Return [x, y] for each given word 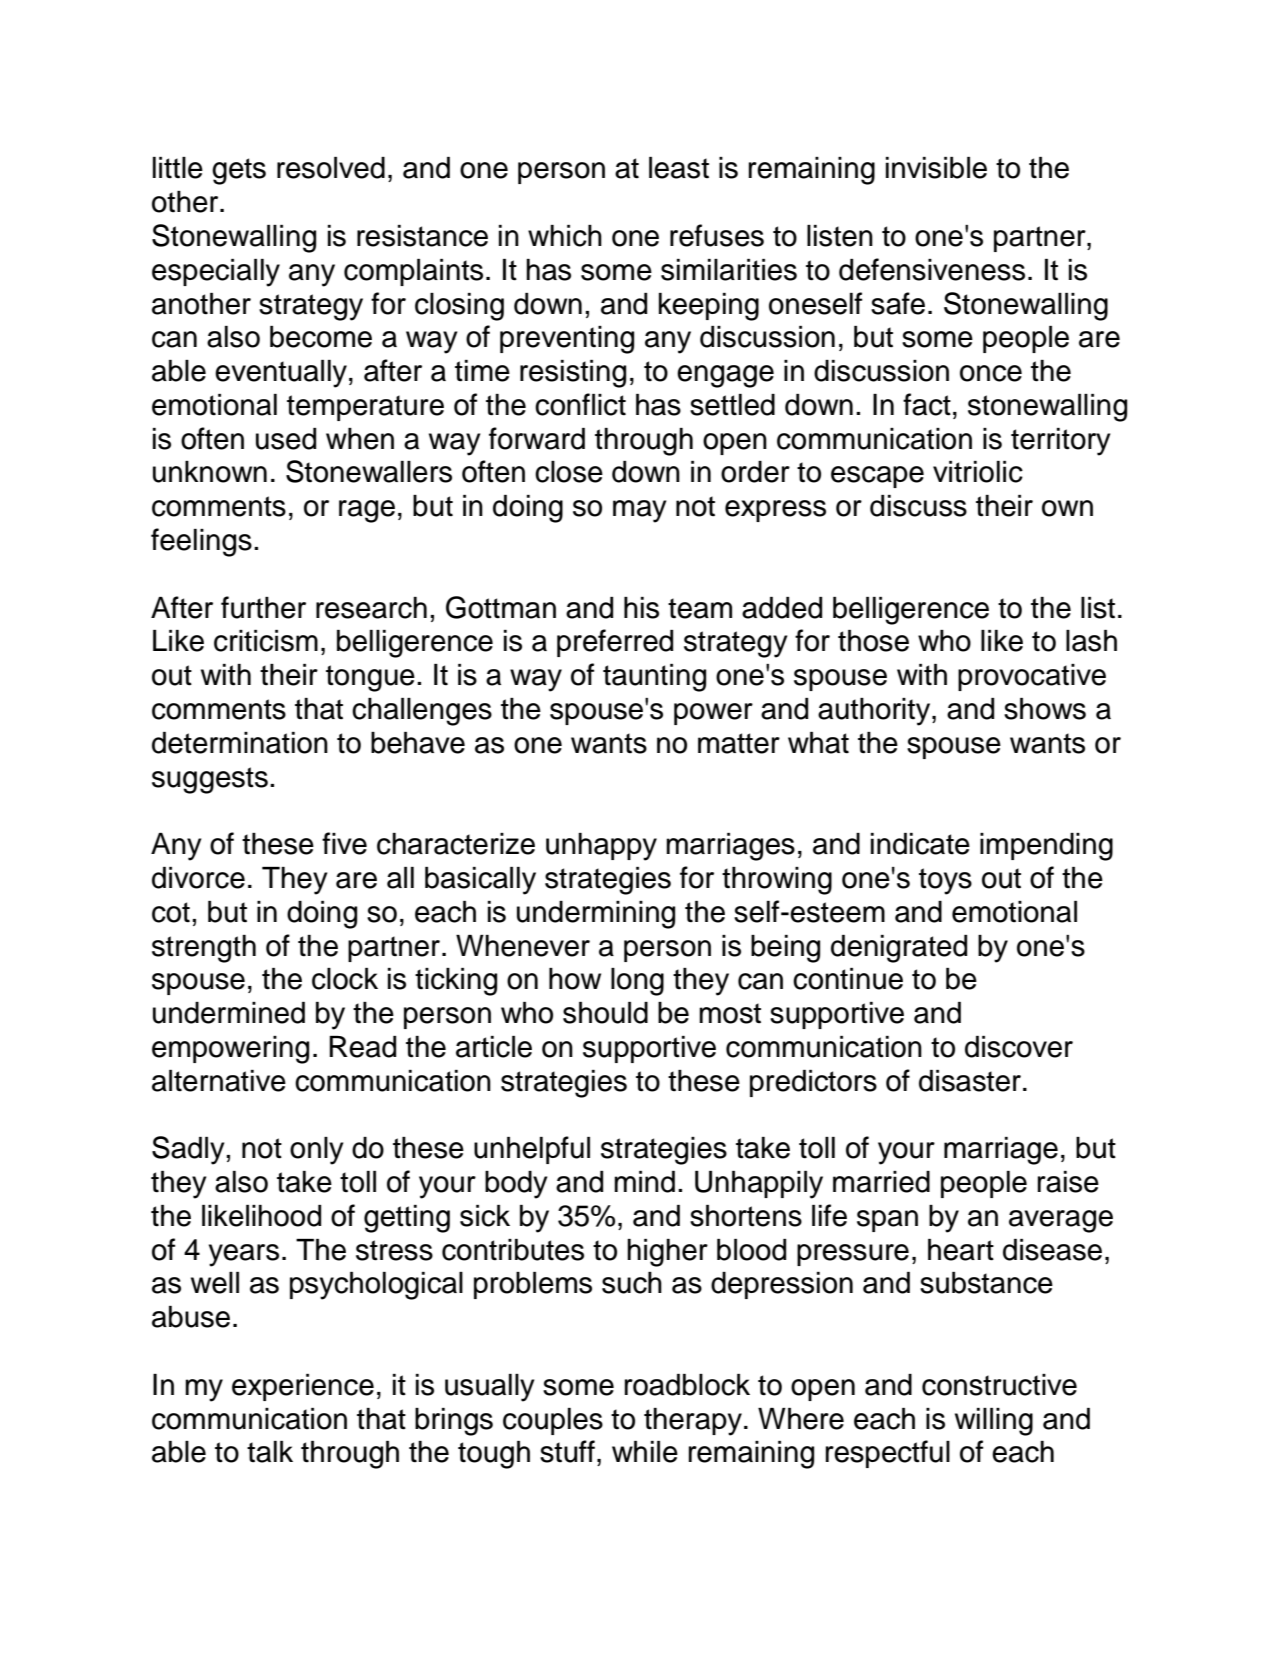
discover [1019, 1047]
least [679, 168]
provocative [1032, 677]
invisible [936, 168]
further [263, 607]
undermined [229, 1013]
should [605, 1013]
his [641, 608]
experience [303, 1387]
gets [239, 171]
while [645, 1452]
